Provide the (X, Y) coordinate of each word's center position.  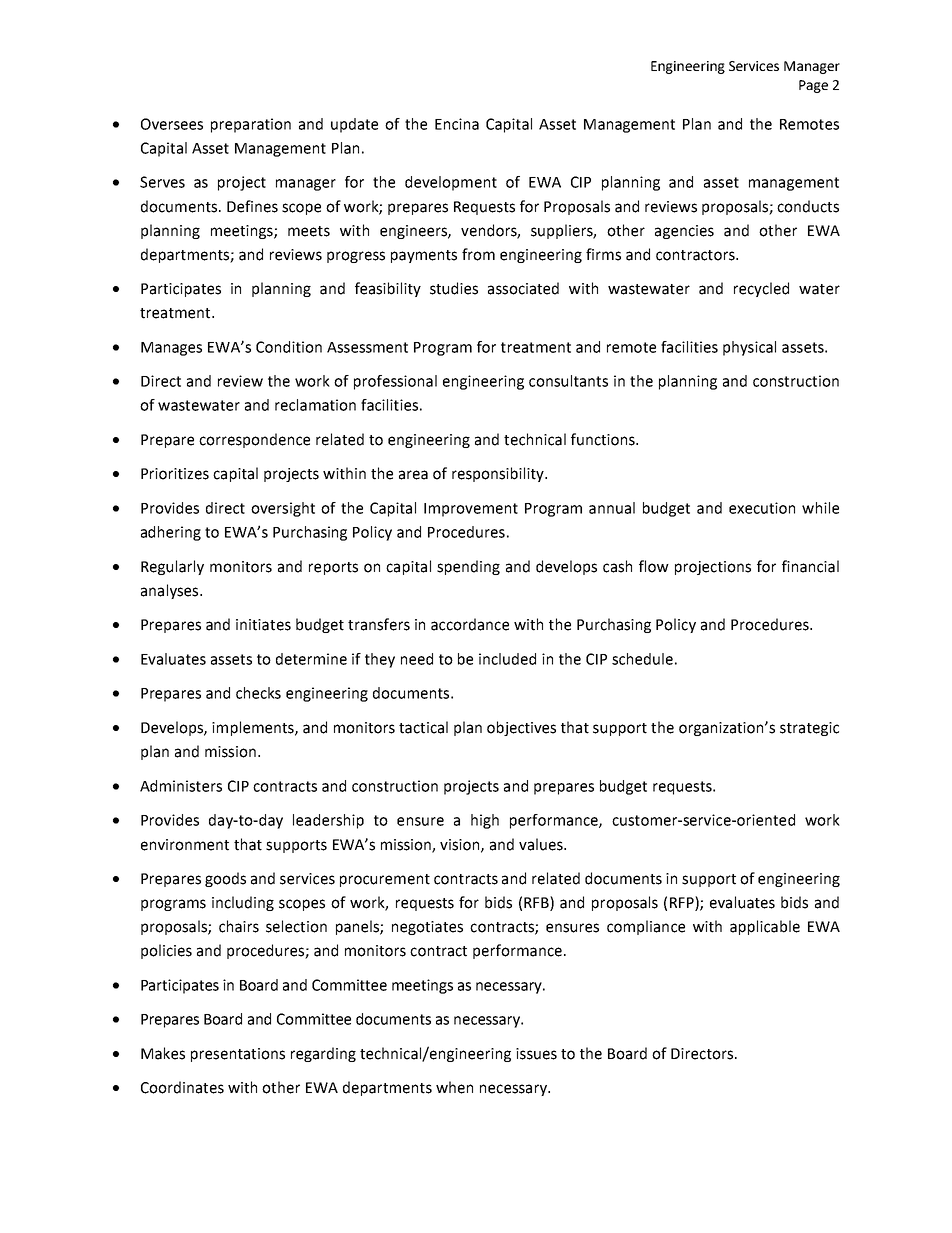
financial (810, 566)
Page (813, 86)
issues (536, 1054)
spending (468, 567)
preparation (251, 125)
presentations (238, 1055)
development (451, 183)
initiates (263, 625)
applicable (765, 927)
